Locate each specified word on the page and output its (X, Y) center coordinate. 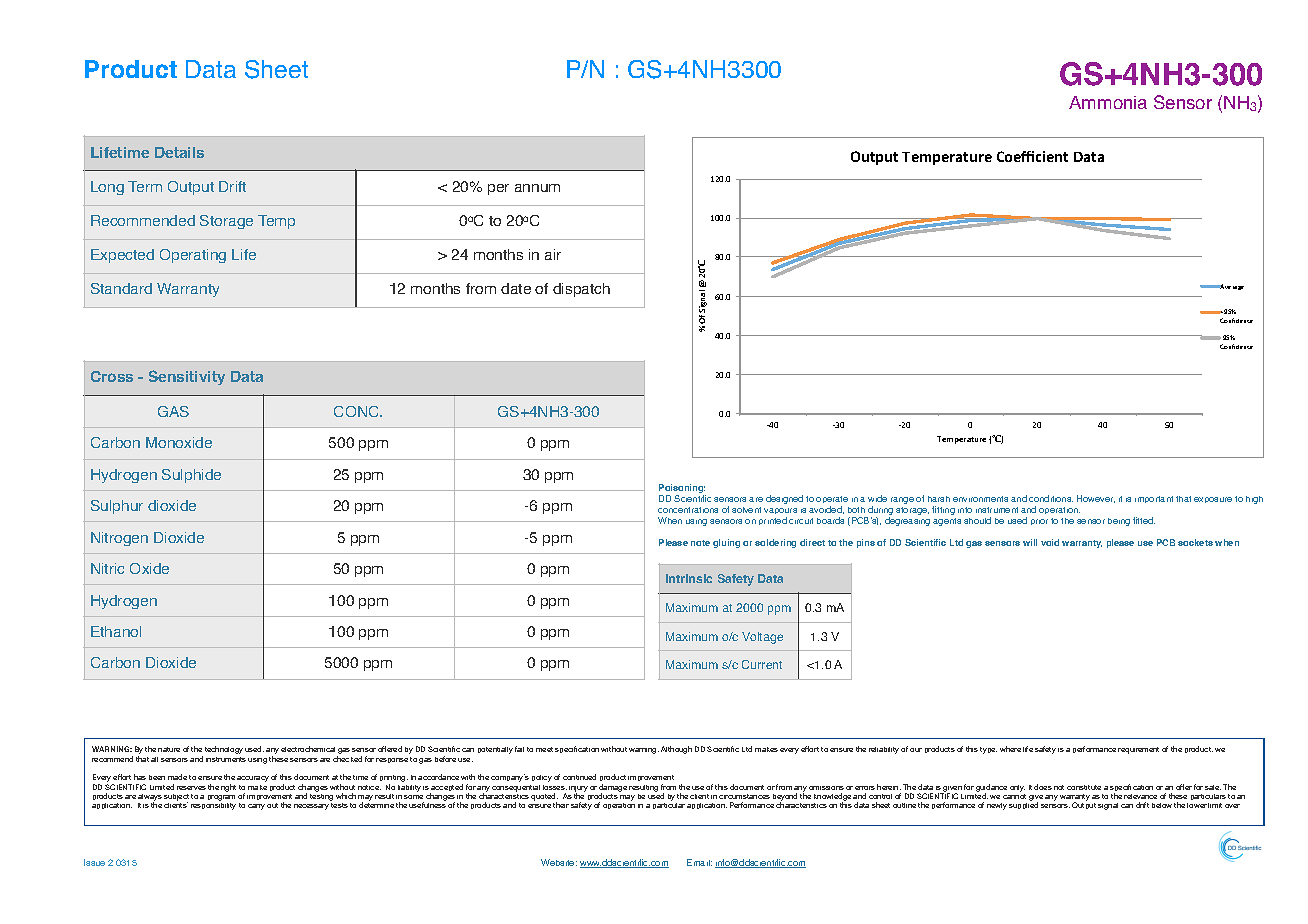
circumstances (744, 796)
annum (537, 188)
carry (256, 807)
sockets (1195, 542)
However (1096, 499)
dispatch (581, 290)
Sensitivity (187, 377)
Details (179, 152)
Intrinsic (689, 578)
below (1162, 805)
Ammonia (1108, 102)
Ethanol (116, 631)
